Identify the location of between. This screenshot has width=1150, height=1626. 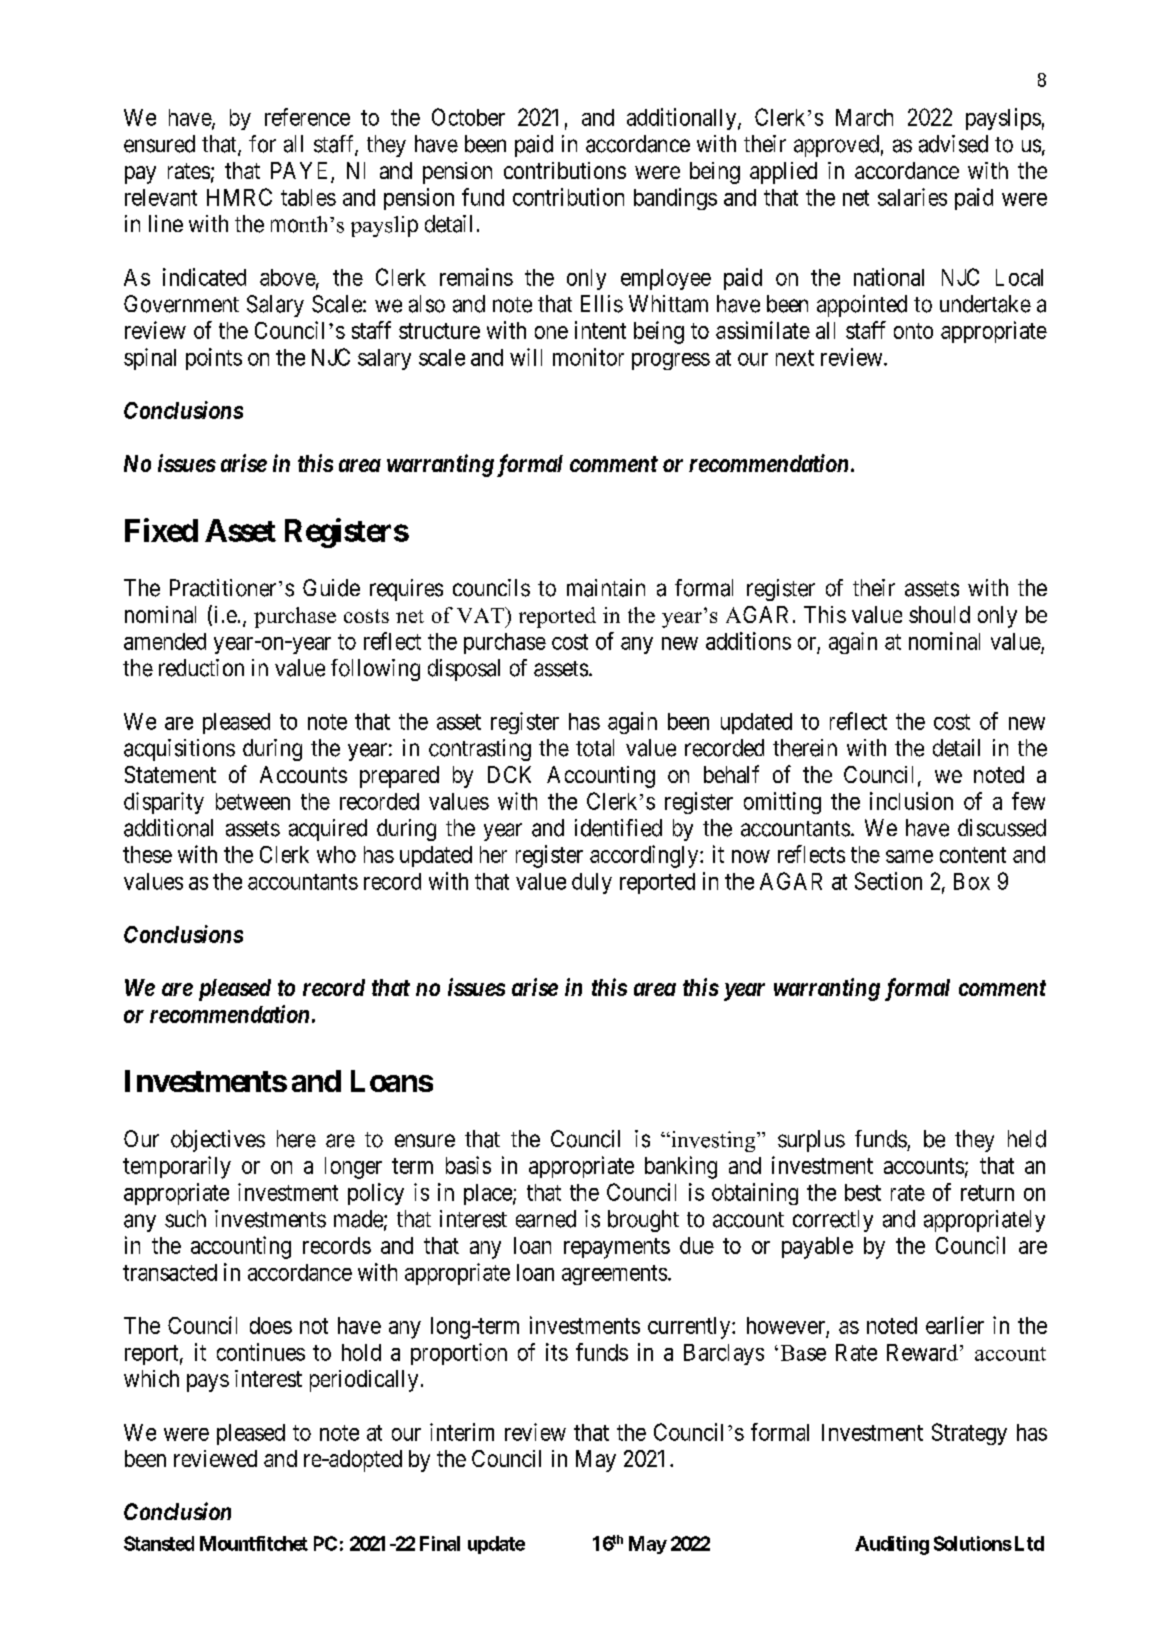
(253, 801).
